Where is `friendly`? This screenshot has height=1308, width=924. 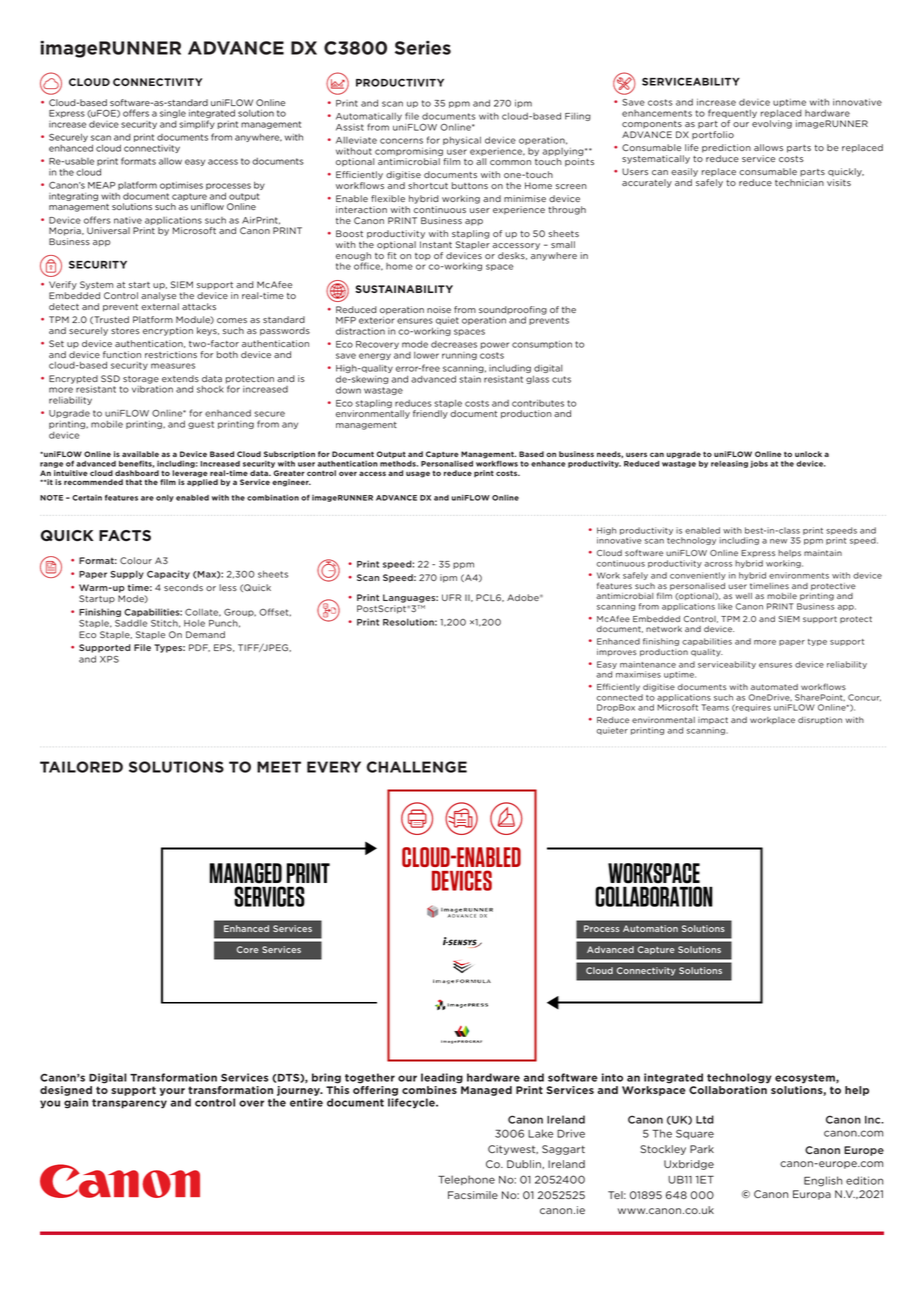 friendly is located at coordinates (430, 414).
